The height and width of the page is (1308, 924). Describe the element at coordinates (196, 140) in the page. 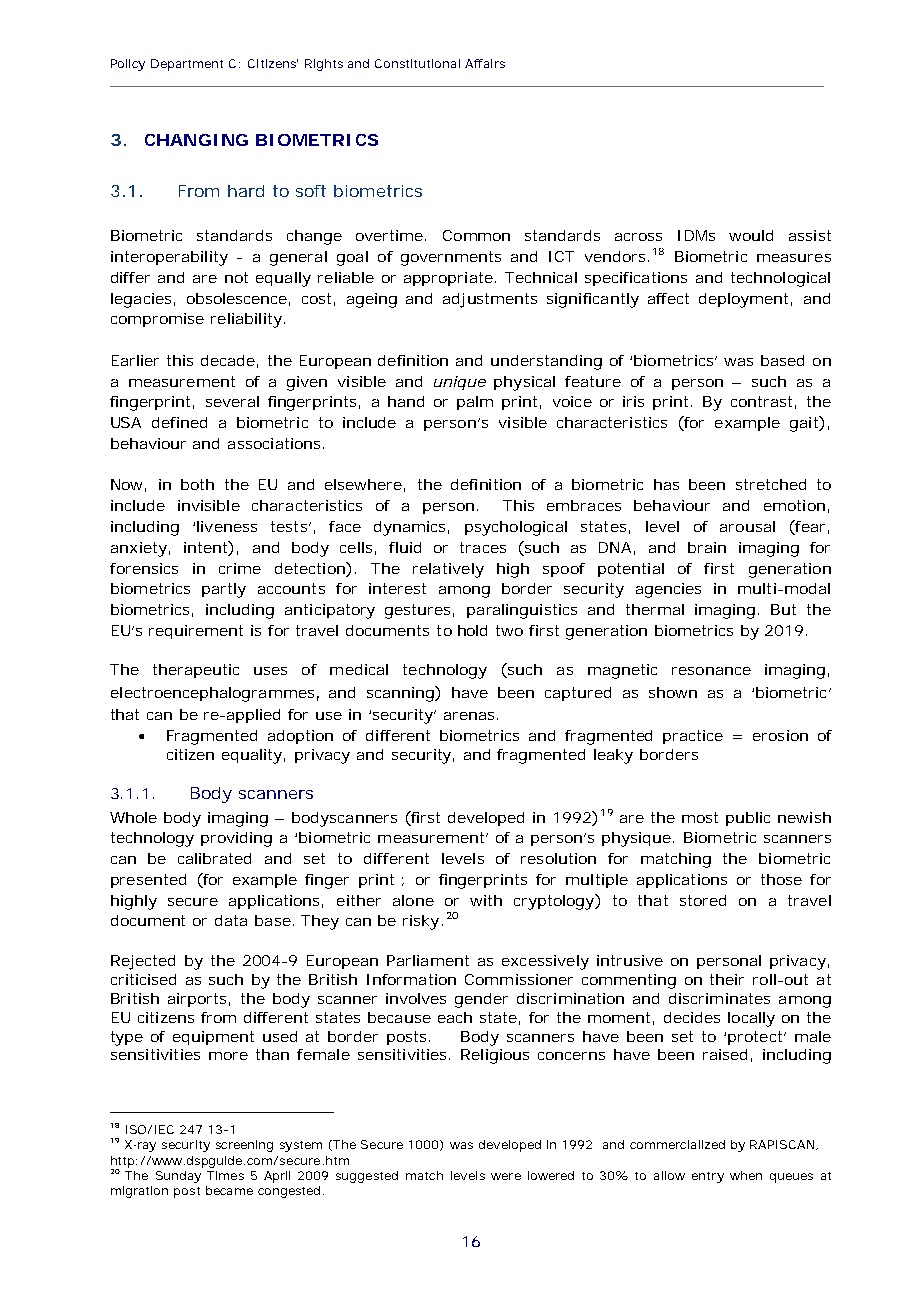

I see `CHANGING` at that location.
